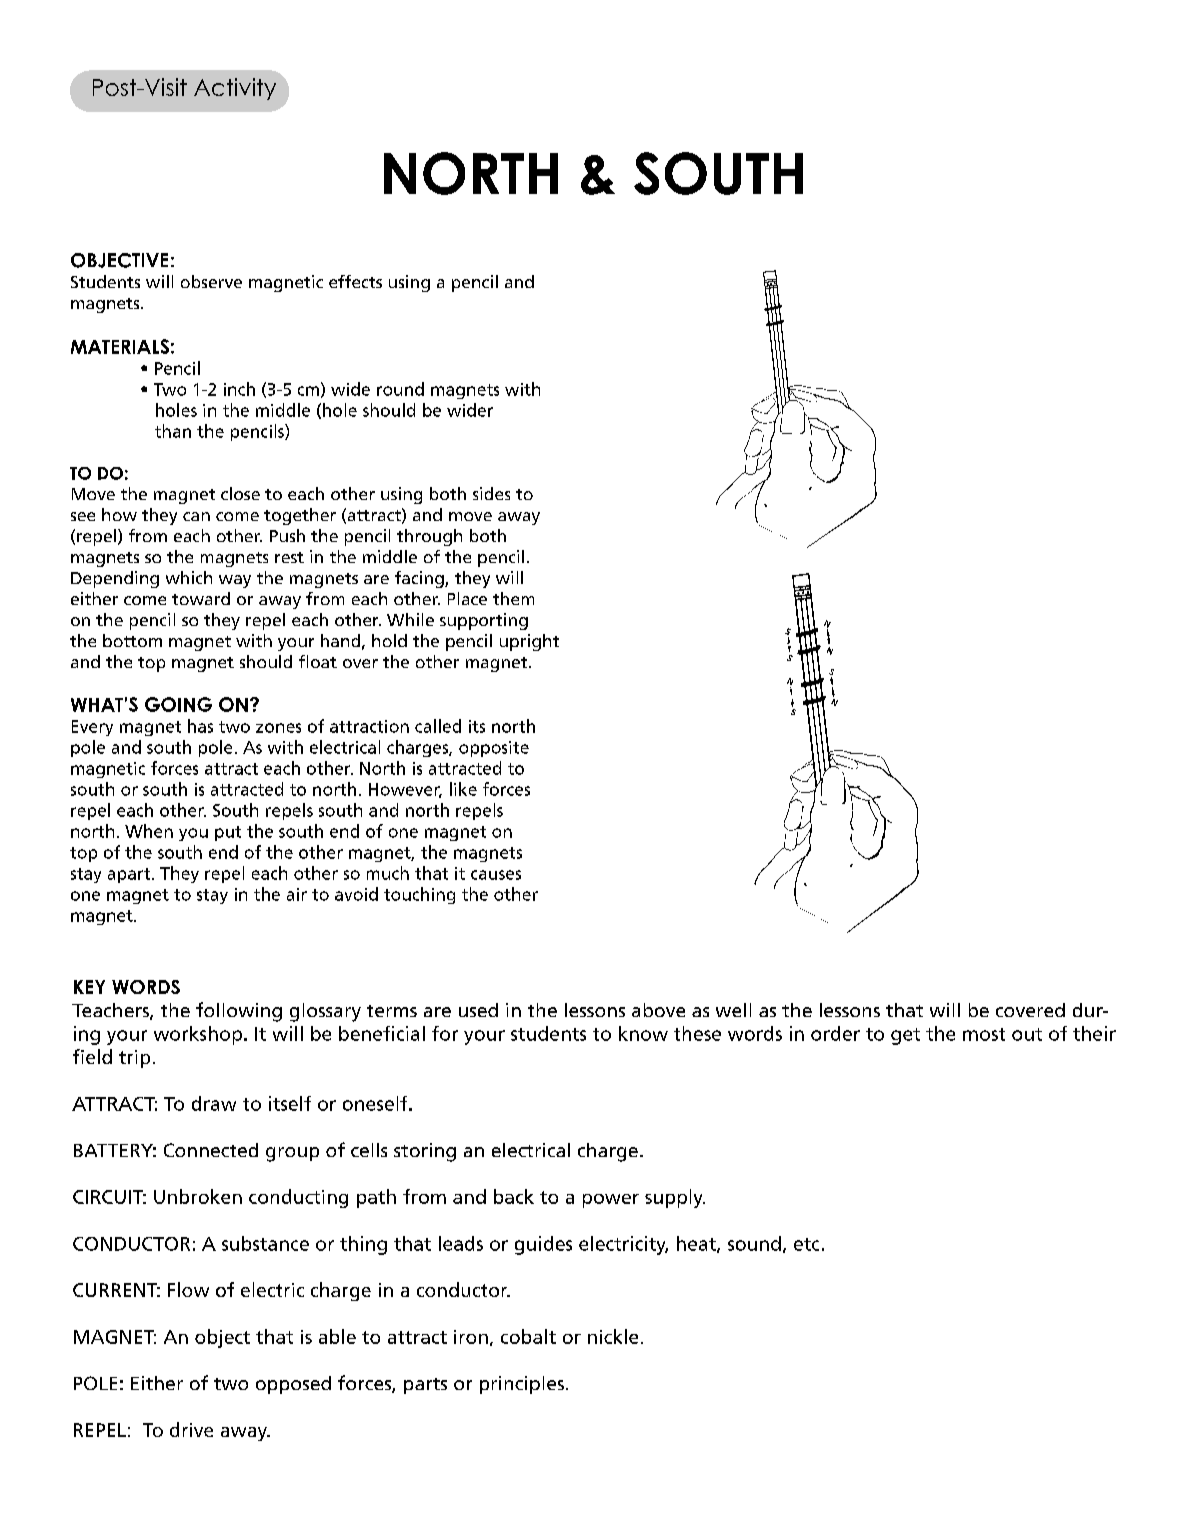  What do you see at coordinates (355, 281) in the screenshot?
I see `effects` at bounding box center [355, 281].
